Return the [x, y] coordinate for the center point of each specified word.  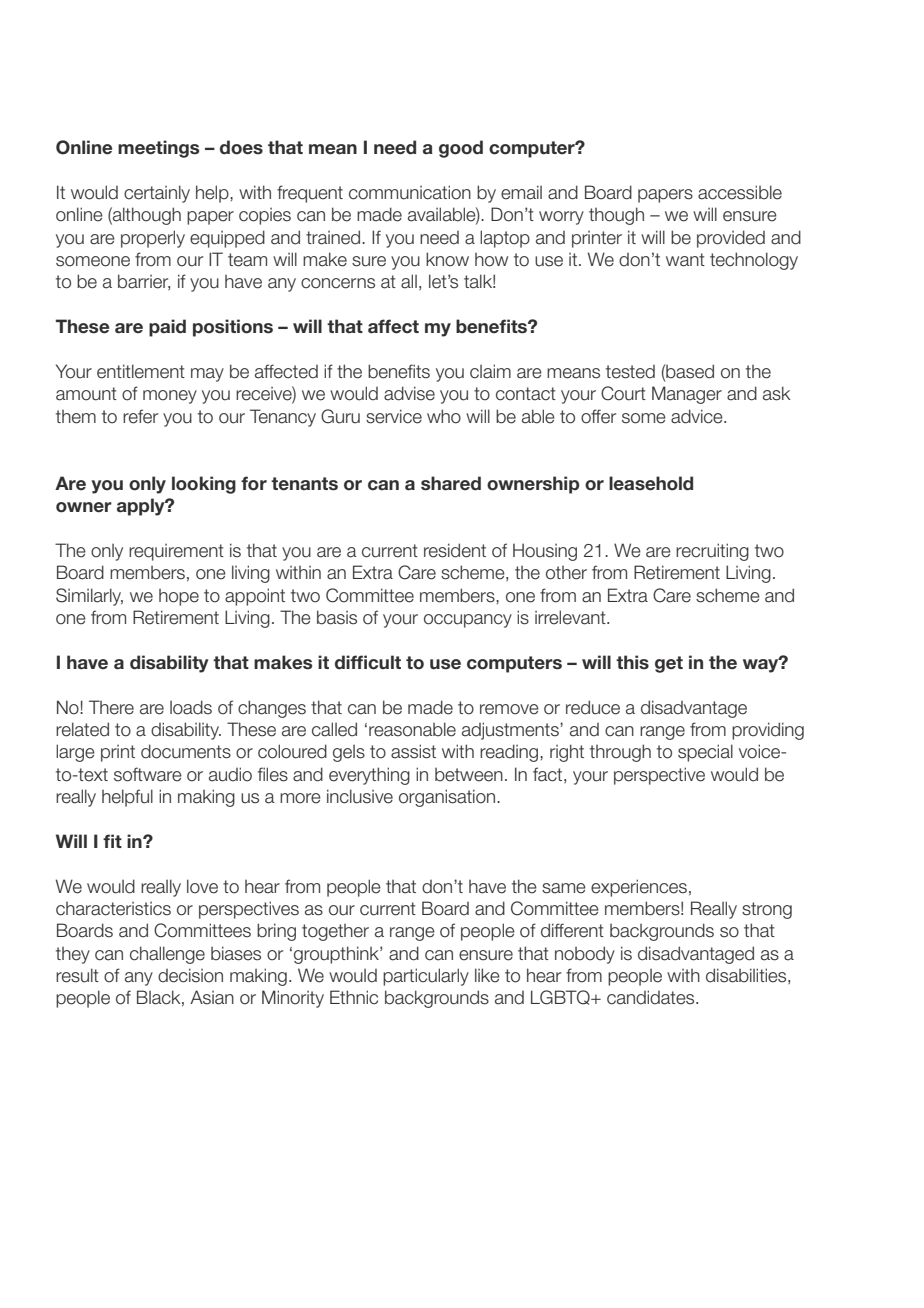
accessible [740, 192]
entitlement [141, 371]
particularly [426, 977]
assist [413, 751]
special [705, 753]
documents [186, 751]
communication [410, 192]
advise [409, 393]
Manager [687, 395]
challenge [167, 955]
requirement [176, 552]
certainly [157, 194]
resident [455, 550]
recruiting [712, 552]
